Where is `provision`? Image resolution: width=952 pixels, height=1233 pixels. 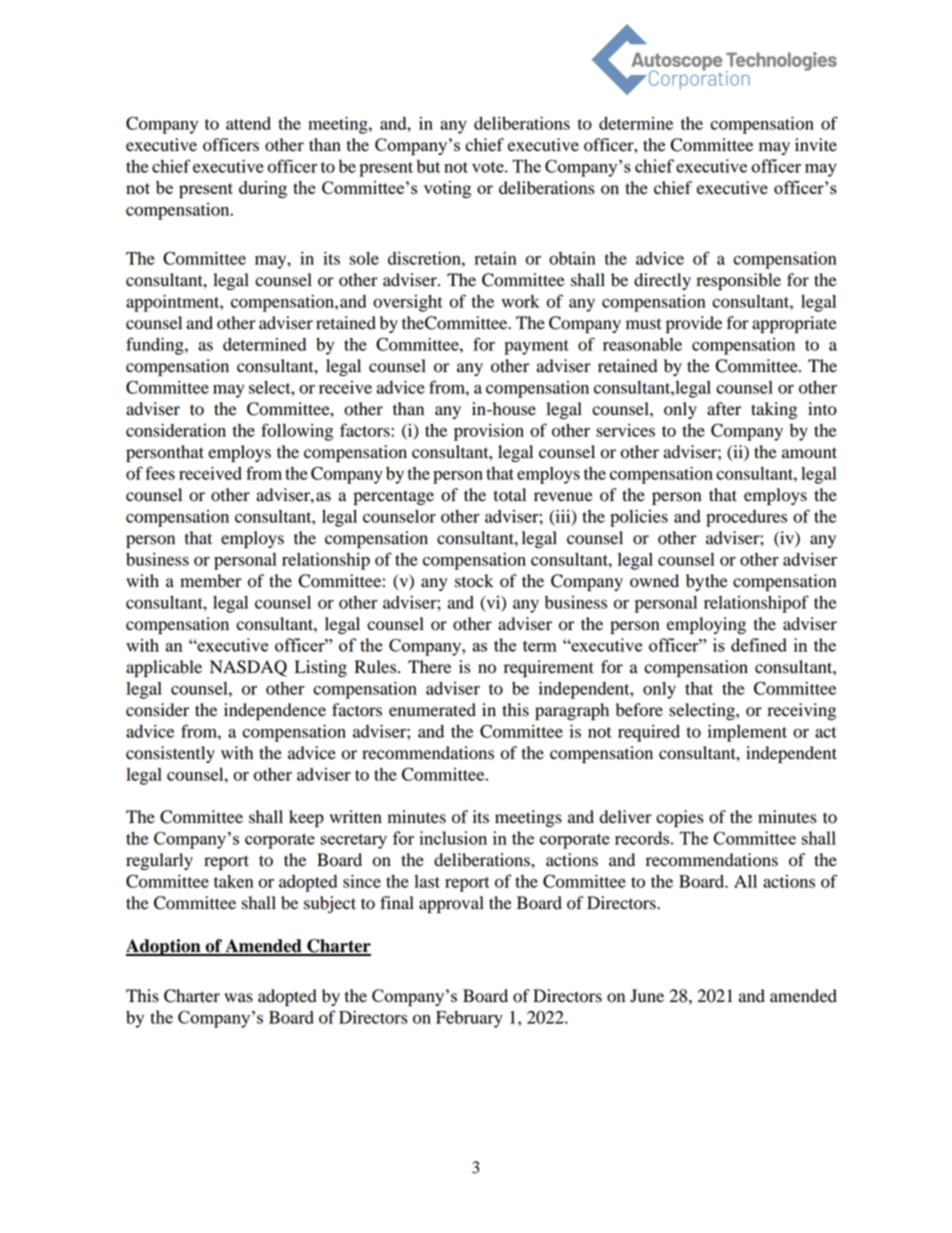 provision is located at coordinates (489, 432).
